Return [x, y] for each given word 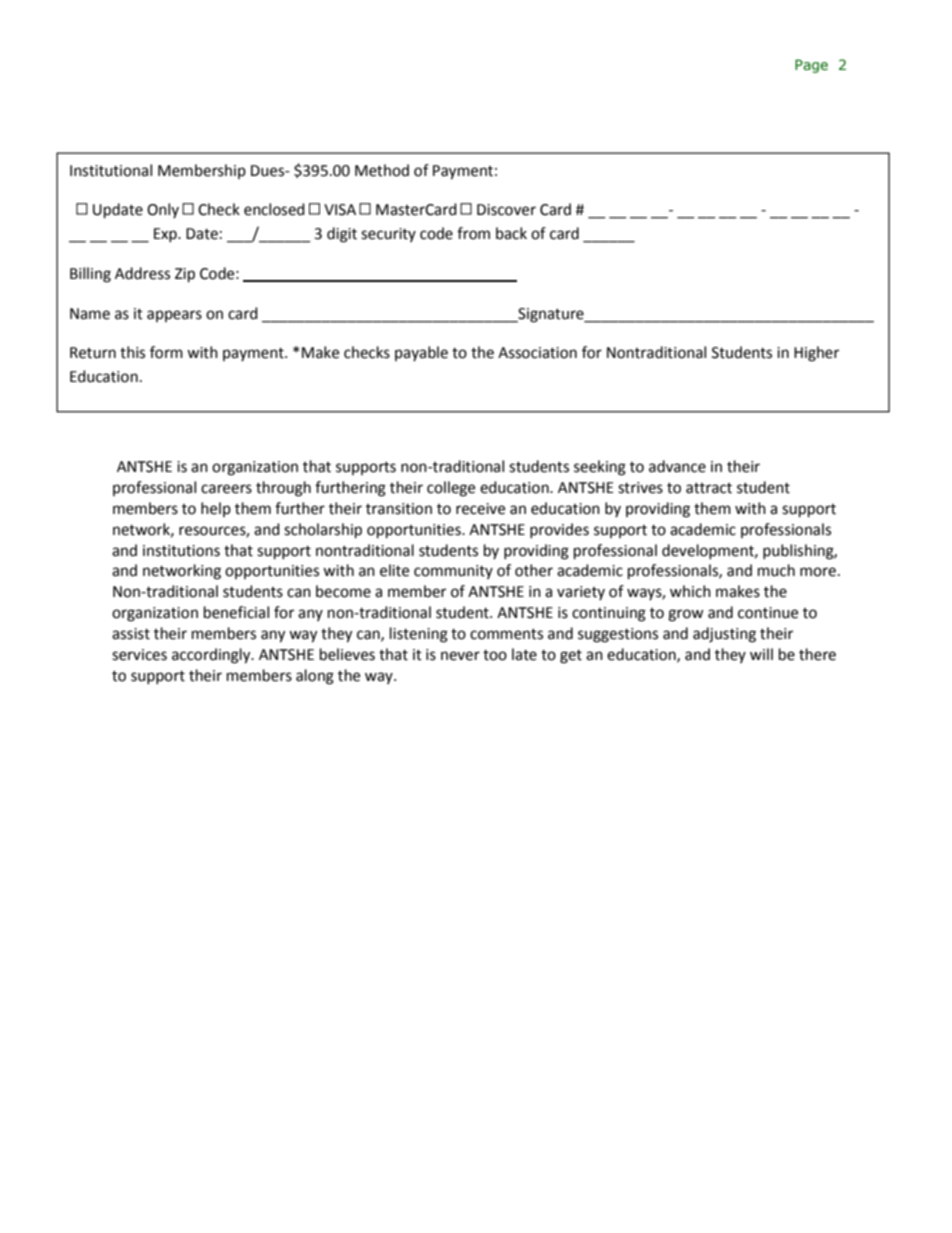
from [473, 233]
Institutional [111, 170]
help [216, 509]
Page [811, 66]
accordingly [212, 656]
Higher [816, 354]
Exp [166, 235]
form [166, 352]
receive [480, 509]
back [511, 233]
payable [421, 353]
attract [709, 488]
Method [382, 170]
